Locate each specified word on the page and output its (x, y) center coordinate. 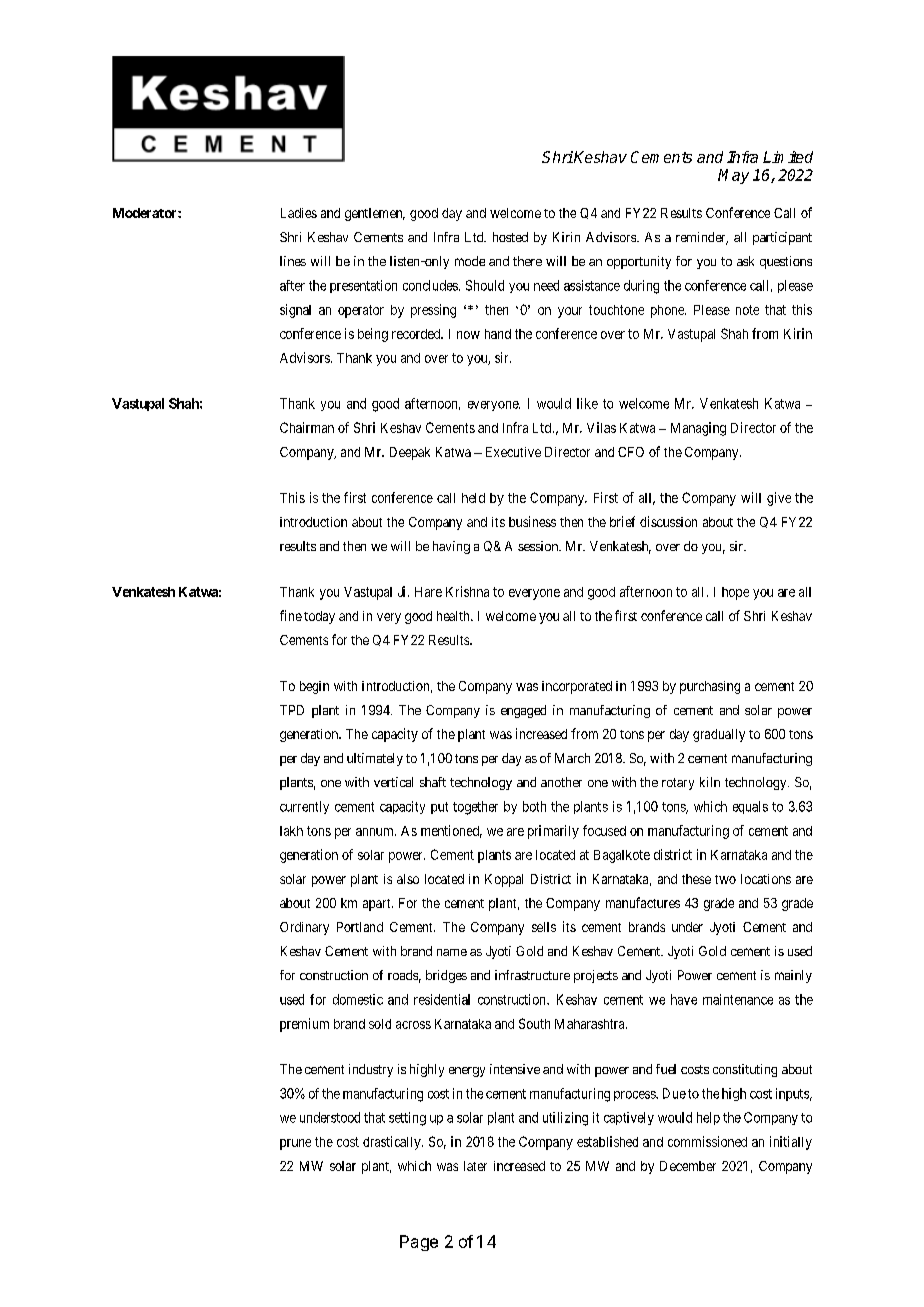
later (475, 1166)
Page (419, 1243)
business (532, 521)
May (733, 176)
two (725, 879)
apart (378, 905)
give (779, 499)
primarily (553, 832)
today (319, 617)
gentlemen (375, 214)
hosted (510, 237)
